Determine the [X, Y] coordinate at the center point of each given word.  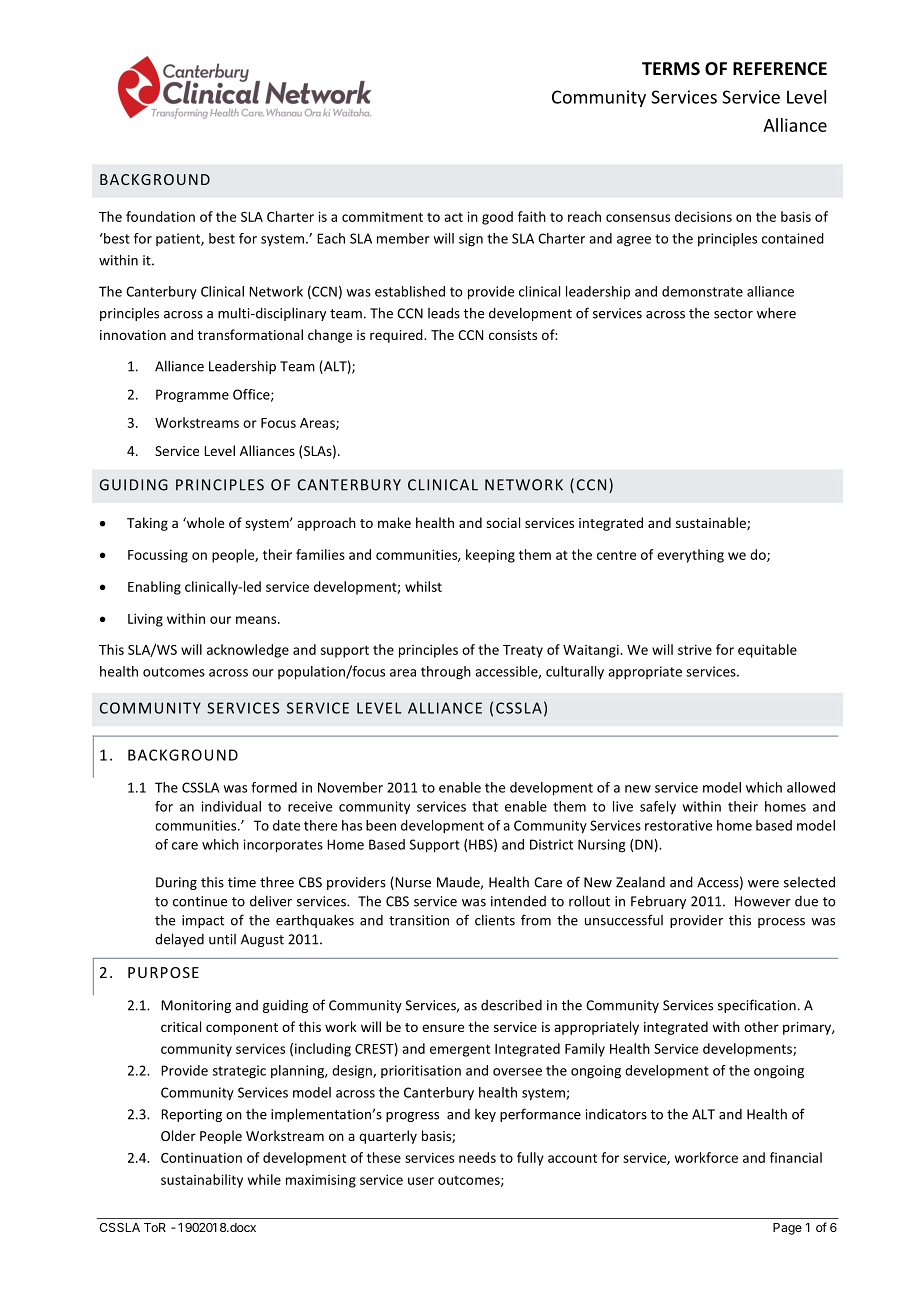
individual [231, 806]
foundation [160, 216]
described [511, 1005]
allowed [811, 787]
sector [733, 314]
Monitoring [196, 1006]
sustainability [202, 1181]
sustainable [712, 523]
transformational [250, 334]
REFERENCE [780, 68]
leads [444, 313]
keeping [490, 556]
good [497, 218]
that [485, 806]
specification [757, 1006]
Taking [147, 524]
